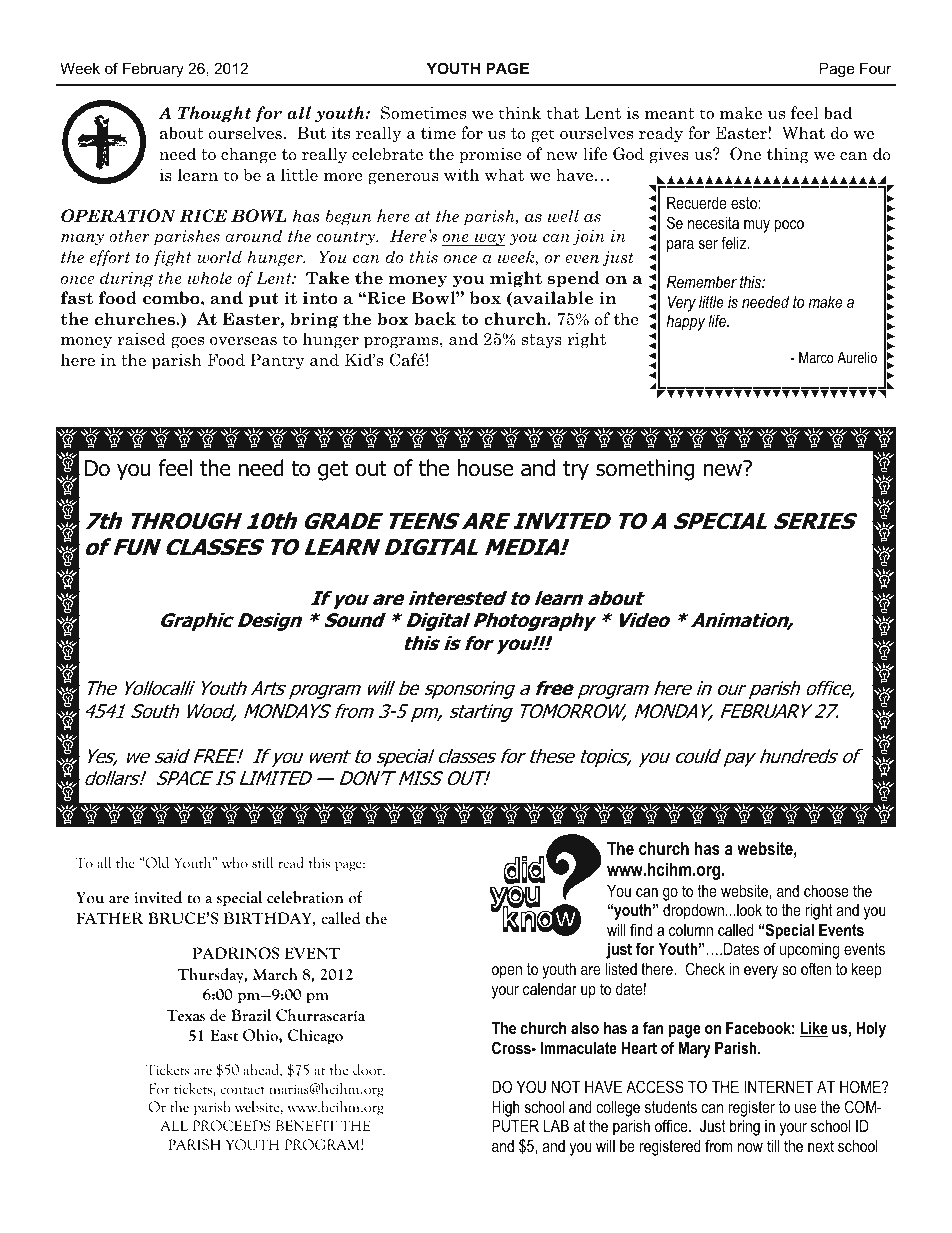 This page has height=1233, width=952. I want to click on PROCEEDS, so click(232, 1126).
